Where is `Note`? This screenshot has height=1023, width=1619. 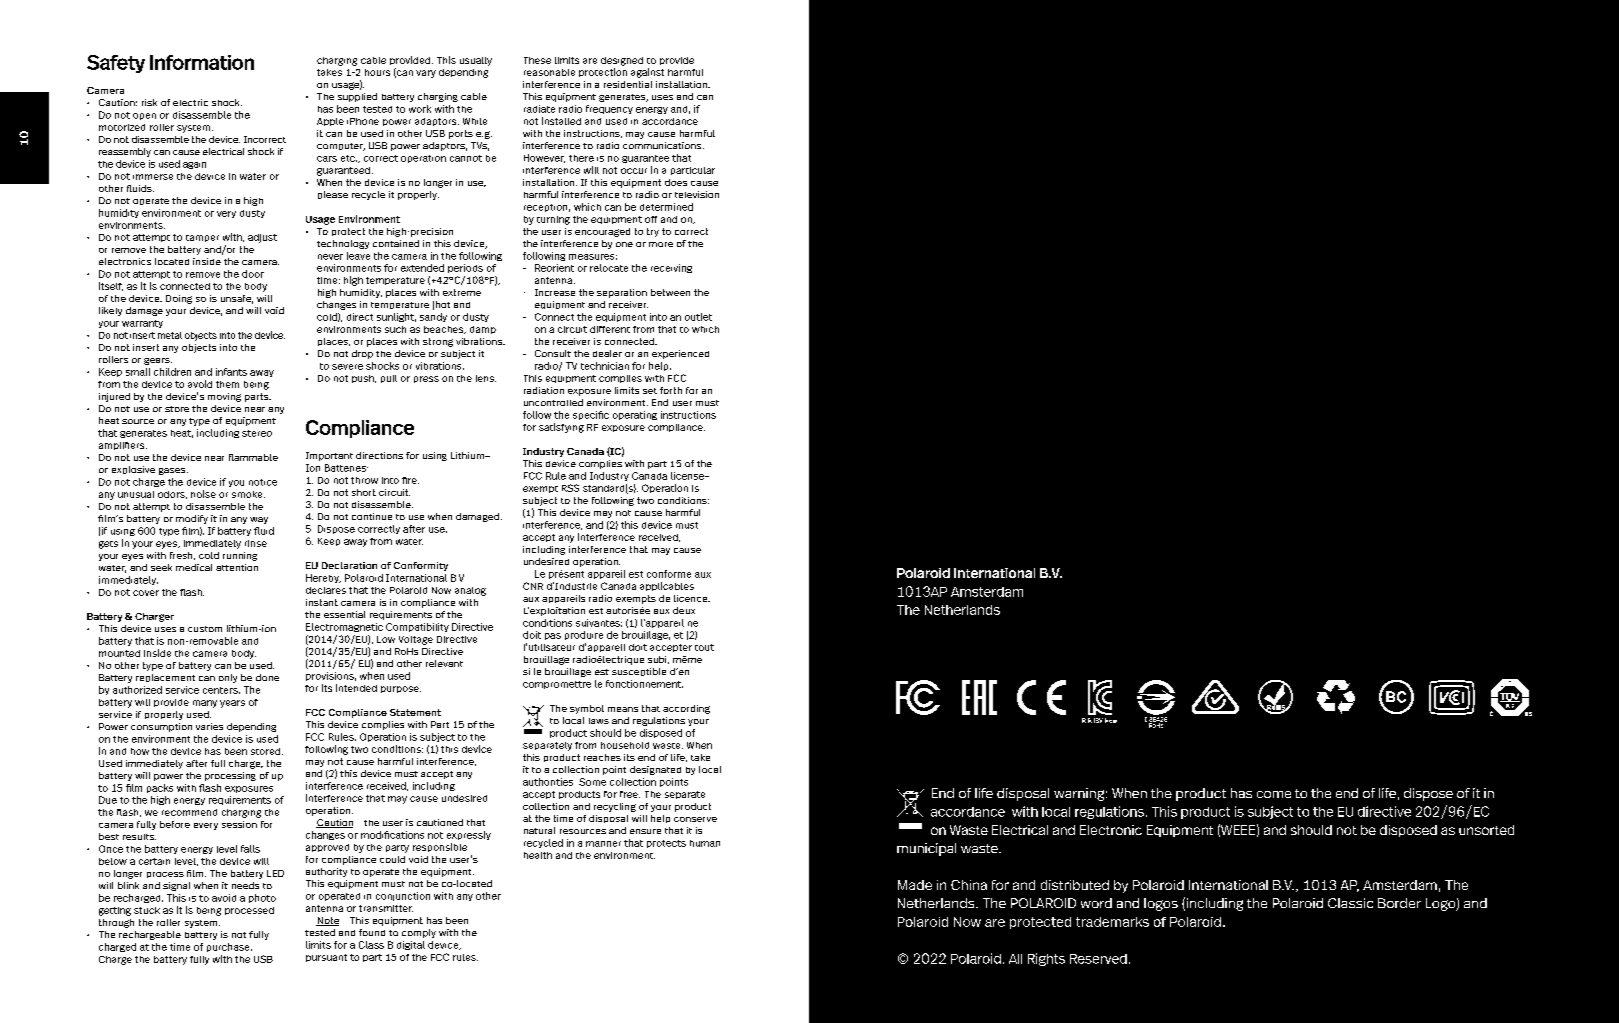 Note is located at coordinates (327, 921).
